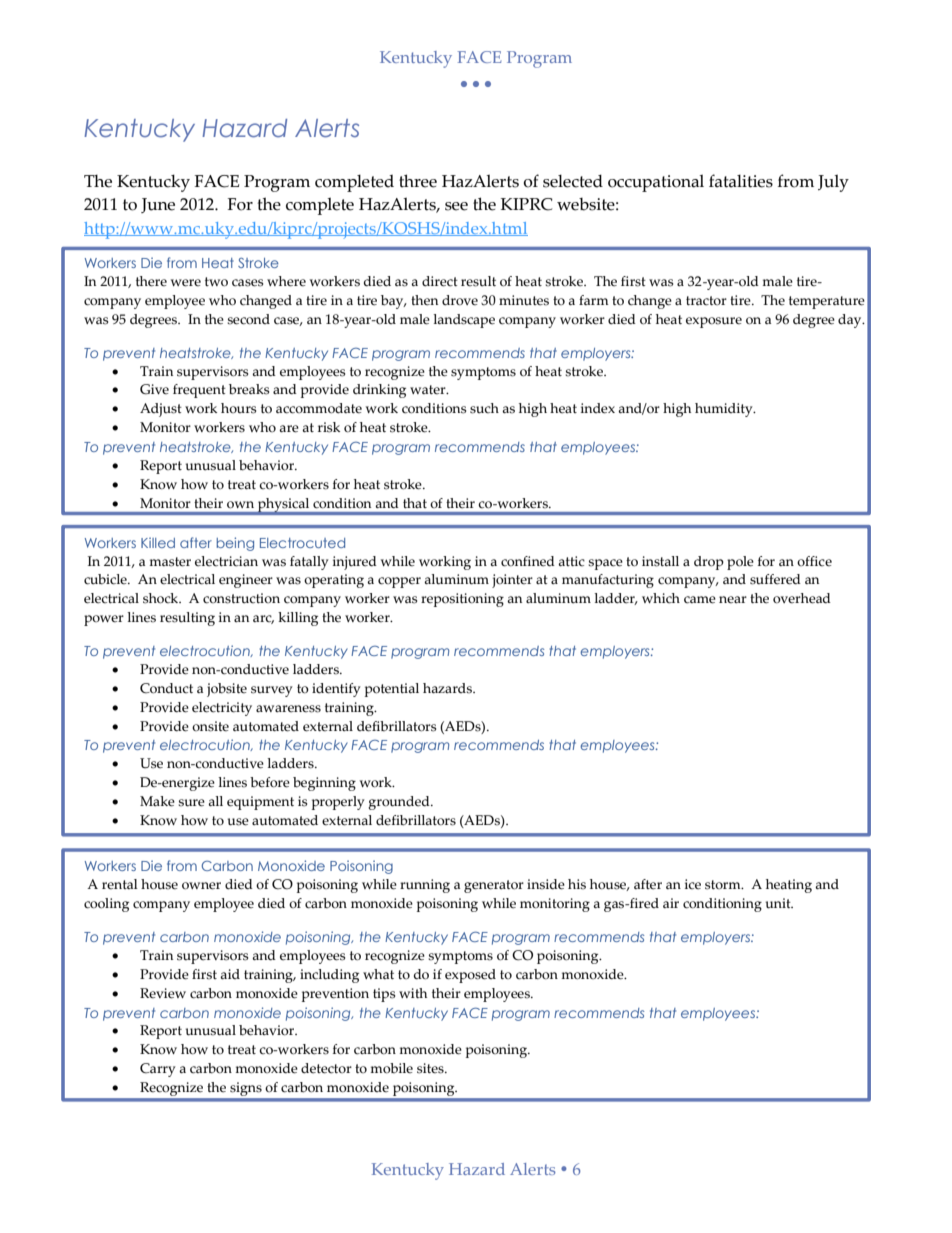 This image has width=952, height=1233. What do you see at coordinates (733, 600) in the image?
I see `near` at bounding box center [733, 600].
